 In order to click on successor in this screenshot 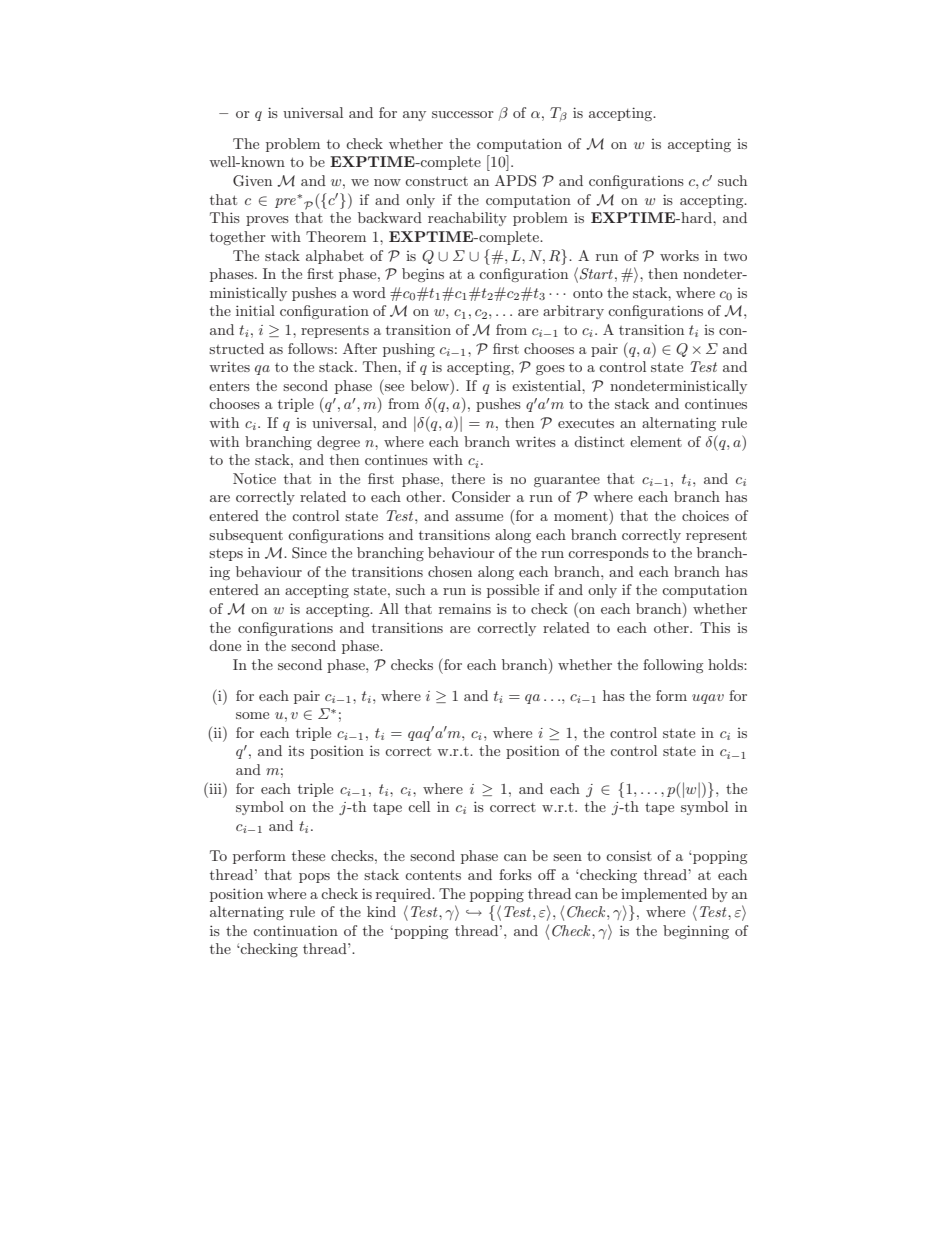, I will do `click(462, 114)`.
